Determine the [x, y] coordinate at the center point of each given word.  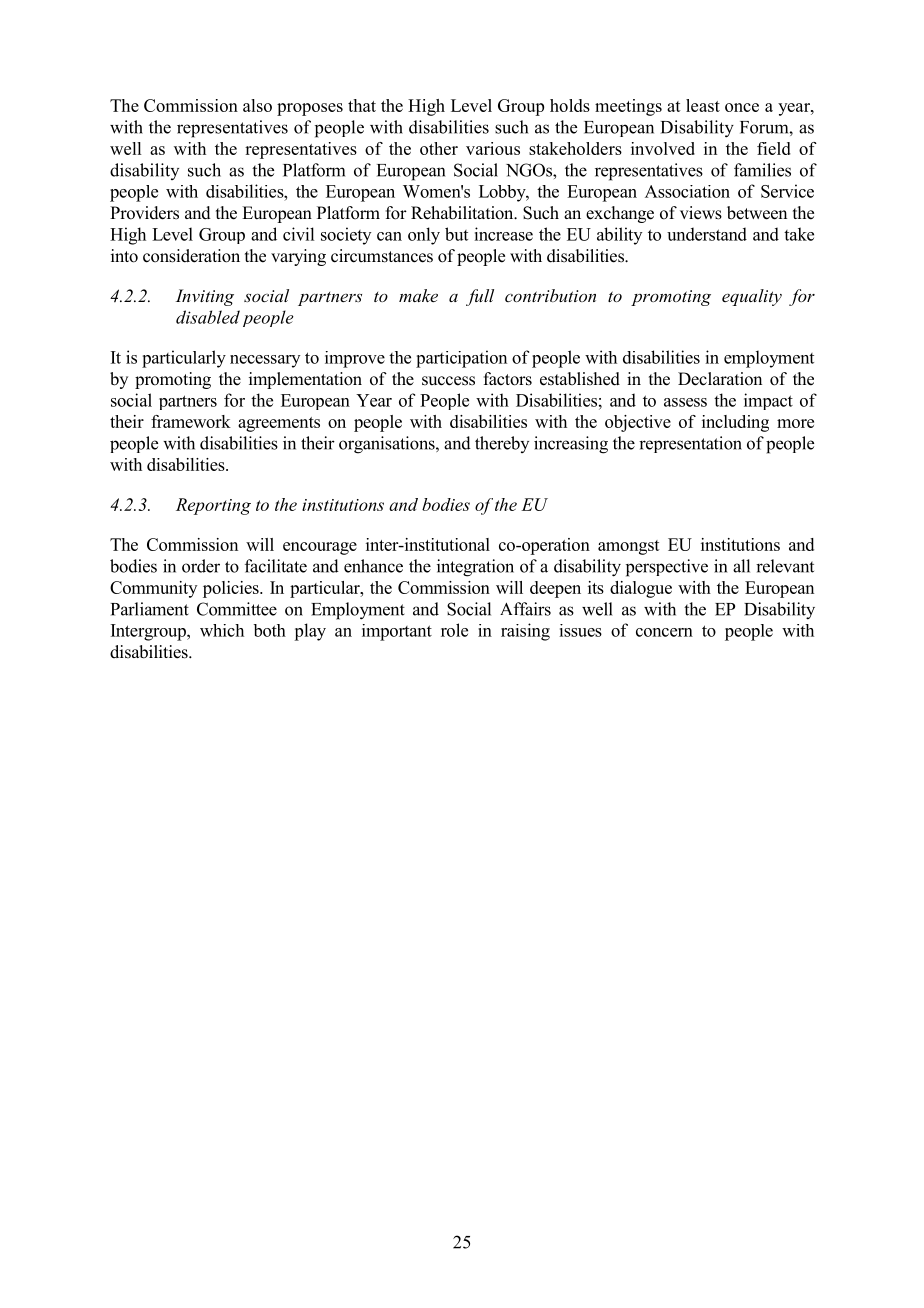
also [257, 105]
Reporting [213, 506]
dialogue [641, 589]
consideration [191, 256]
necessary [265, 361]
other [439, 148]
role [454, 630]
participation [461, 359]
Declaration [720, 379]
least [703, 105]
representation [690, 444]
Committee [237, 609]
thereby [502, 444]
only [424, 236]
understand [707, 234]
